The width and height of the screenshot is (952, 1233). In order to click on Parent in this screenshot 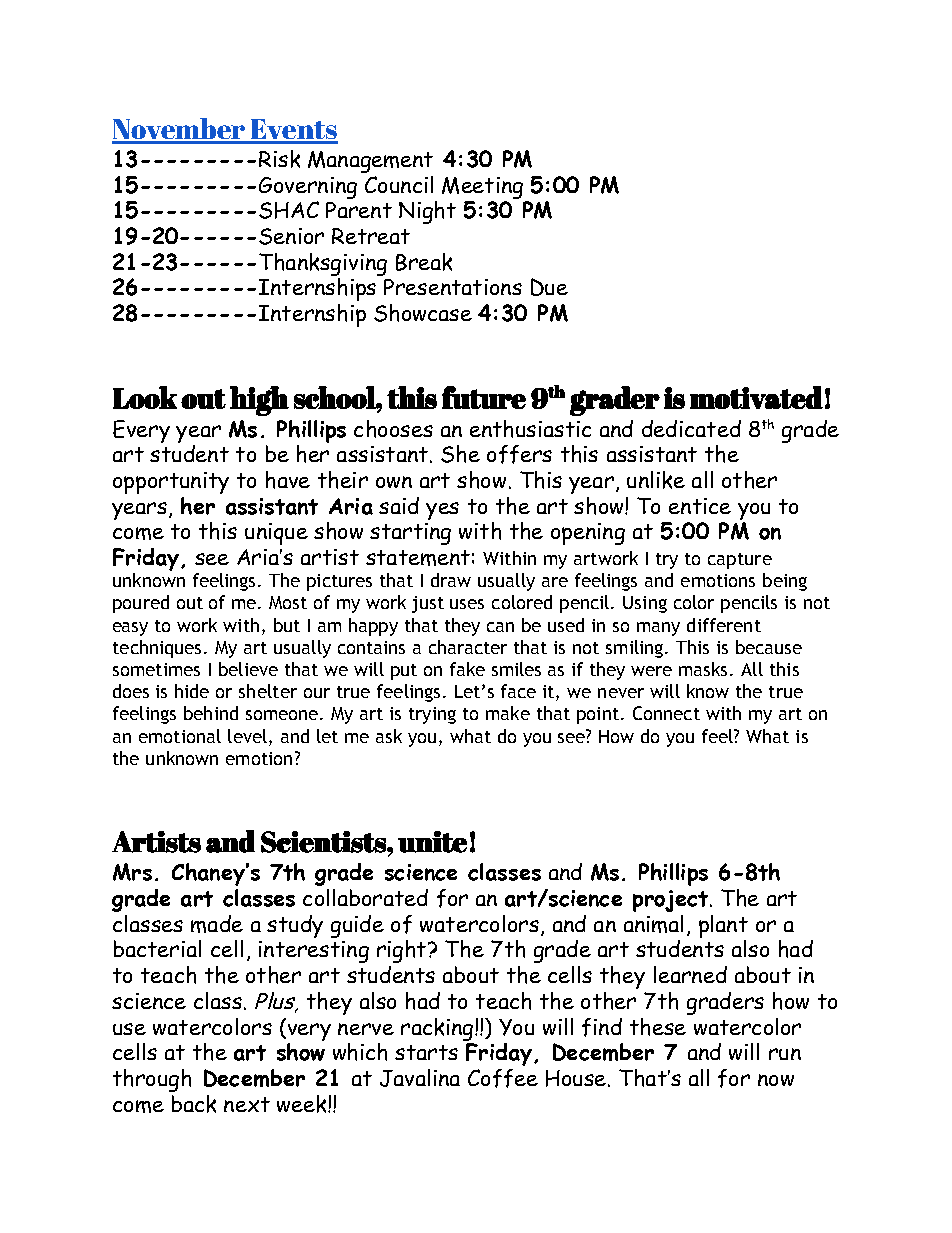, I will do `click(359, 210)`.
